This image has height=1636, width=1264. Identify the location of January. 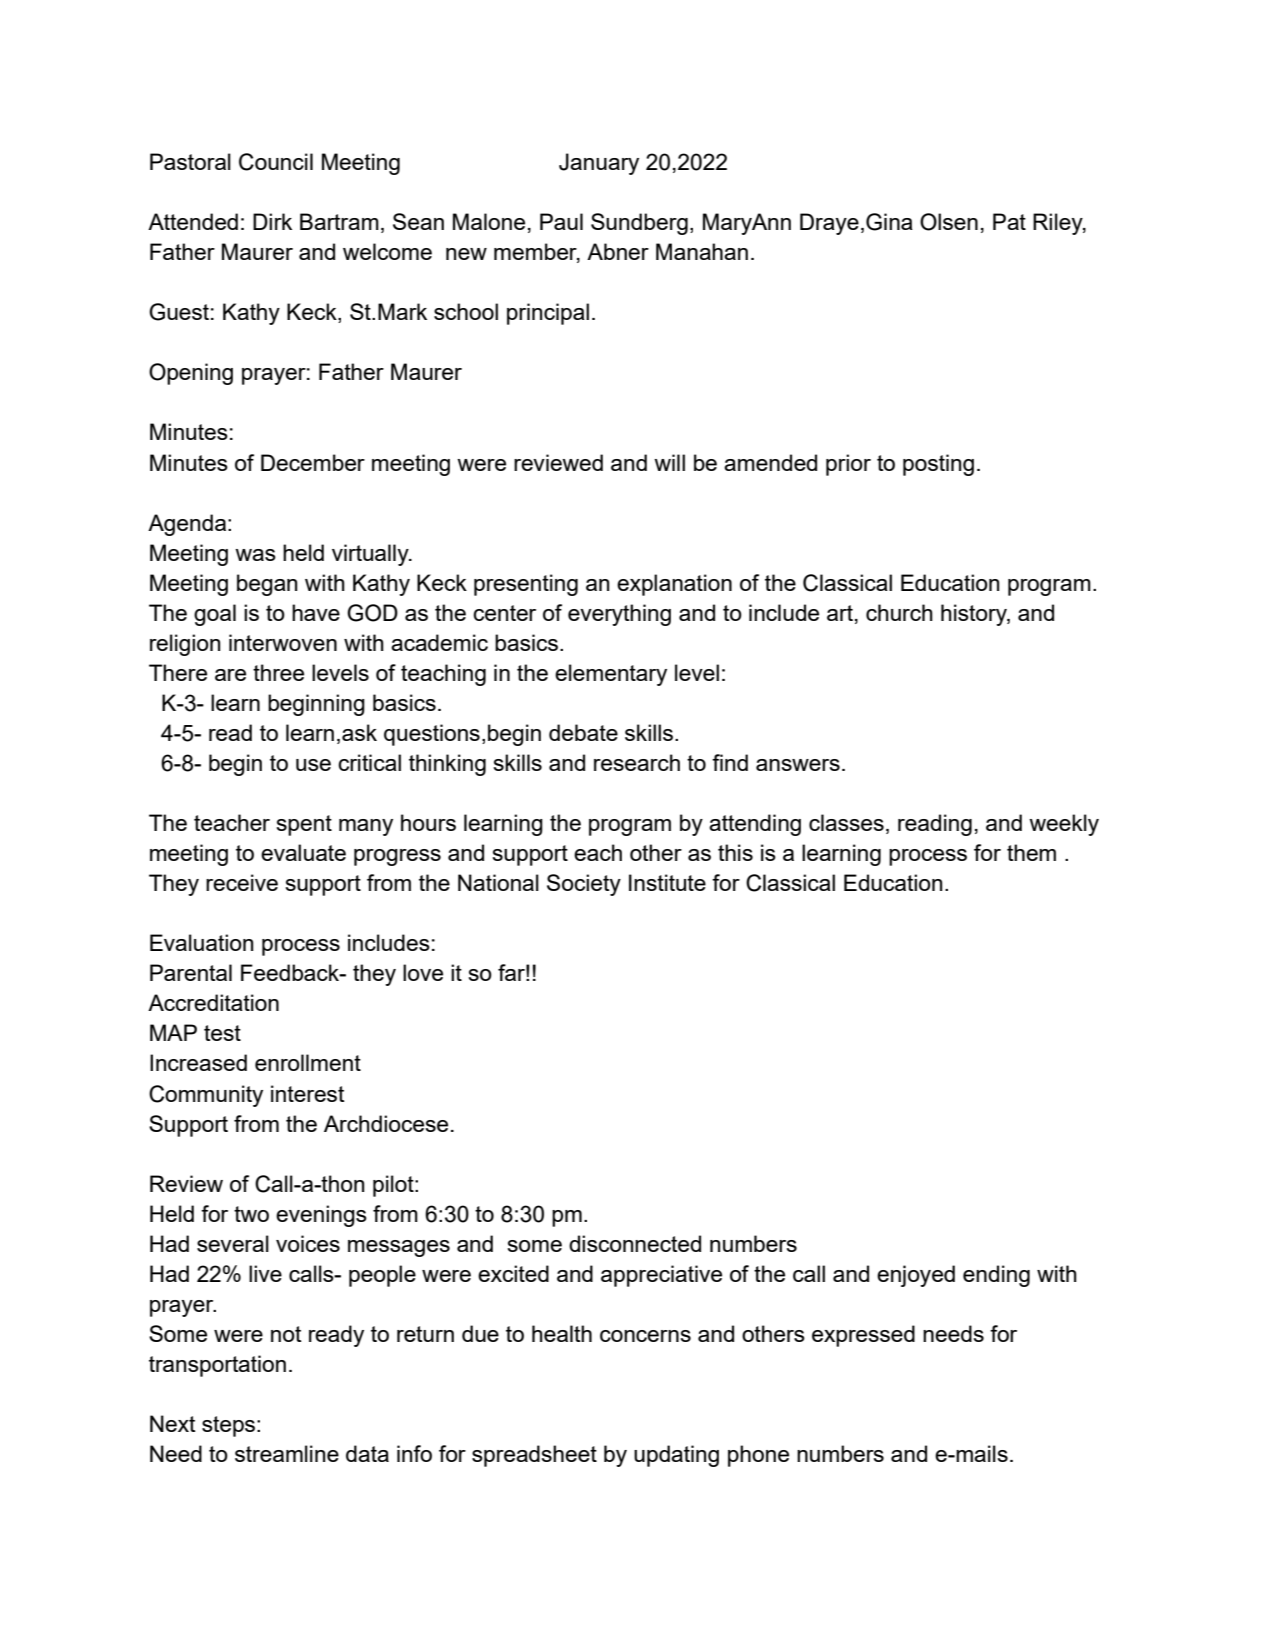
(599, 164).
